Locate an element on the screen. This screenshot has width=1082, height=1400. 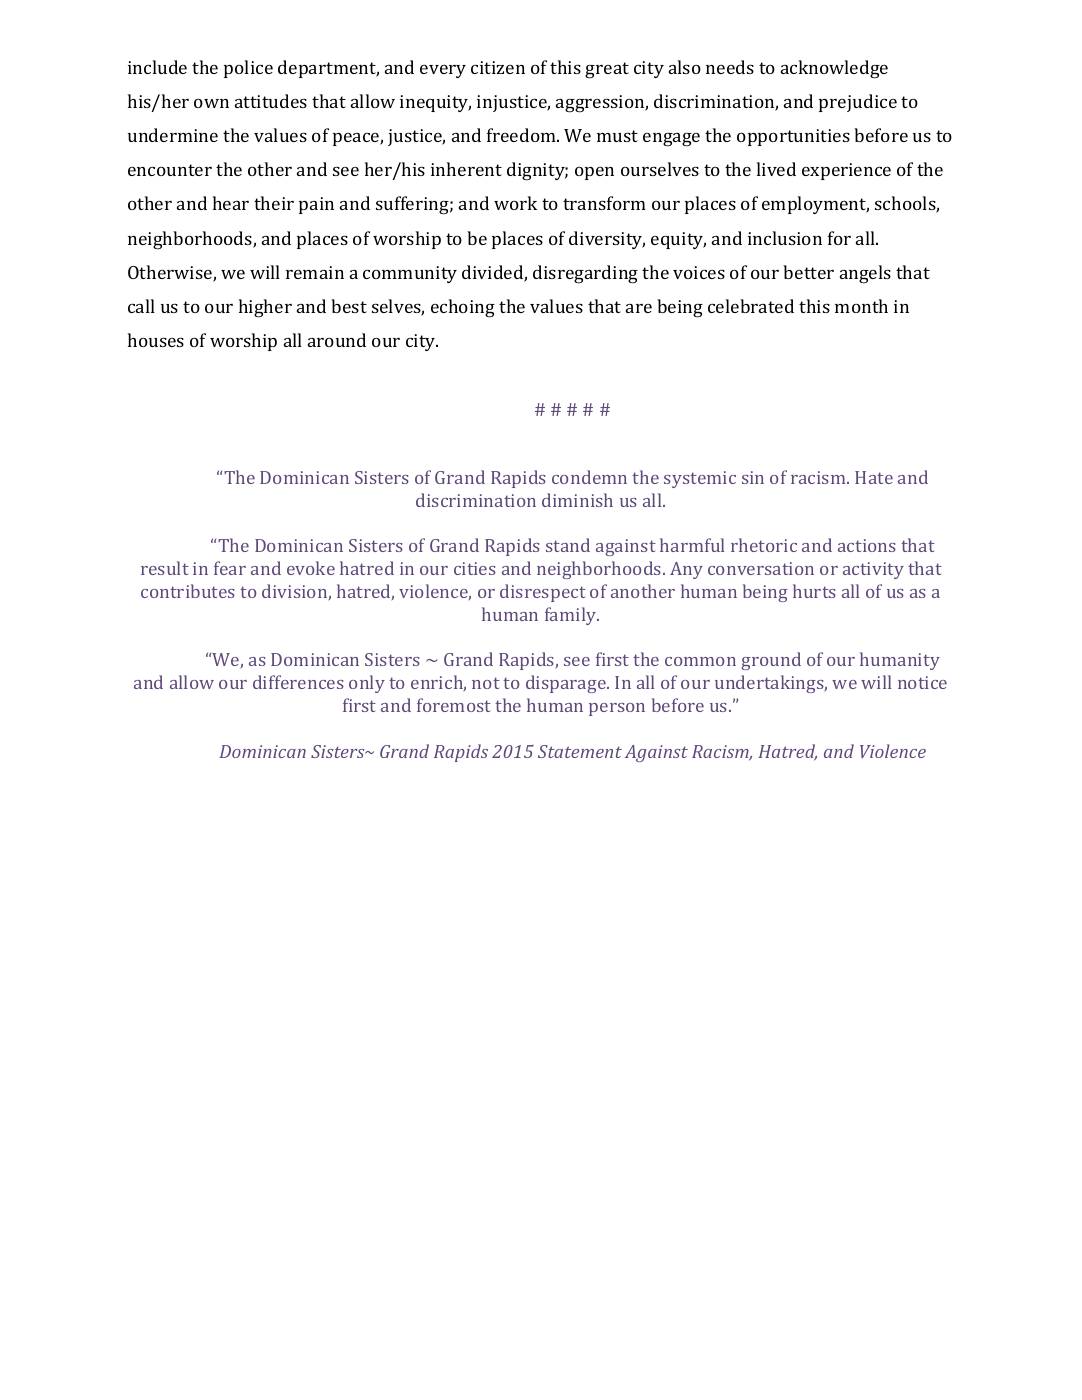
higher is located at coordinates (265, 308).
